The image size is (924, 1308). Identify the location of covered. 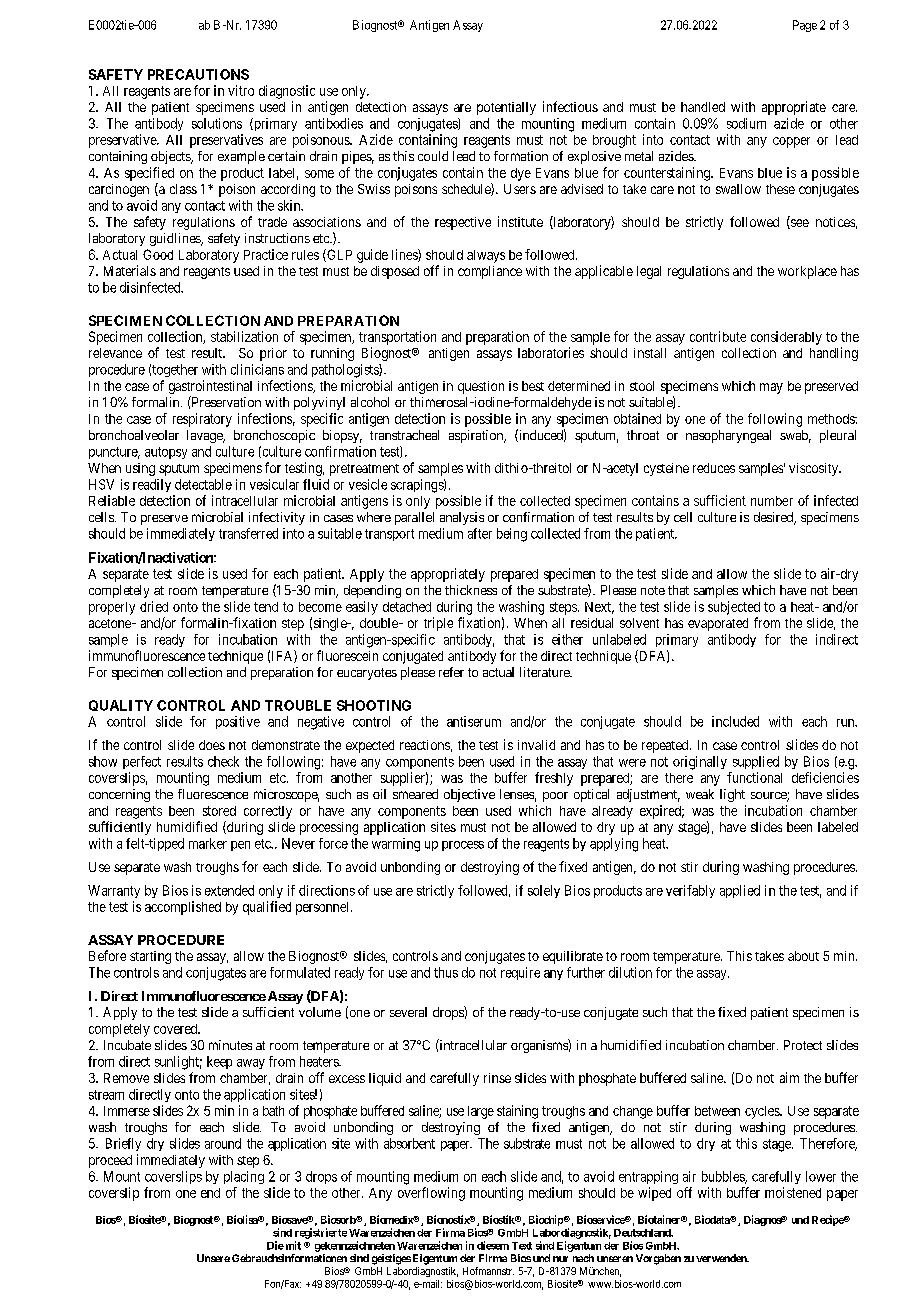
(177, 1029).
